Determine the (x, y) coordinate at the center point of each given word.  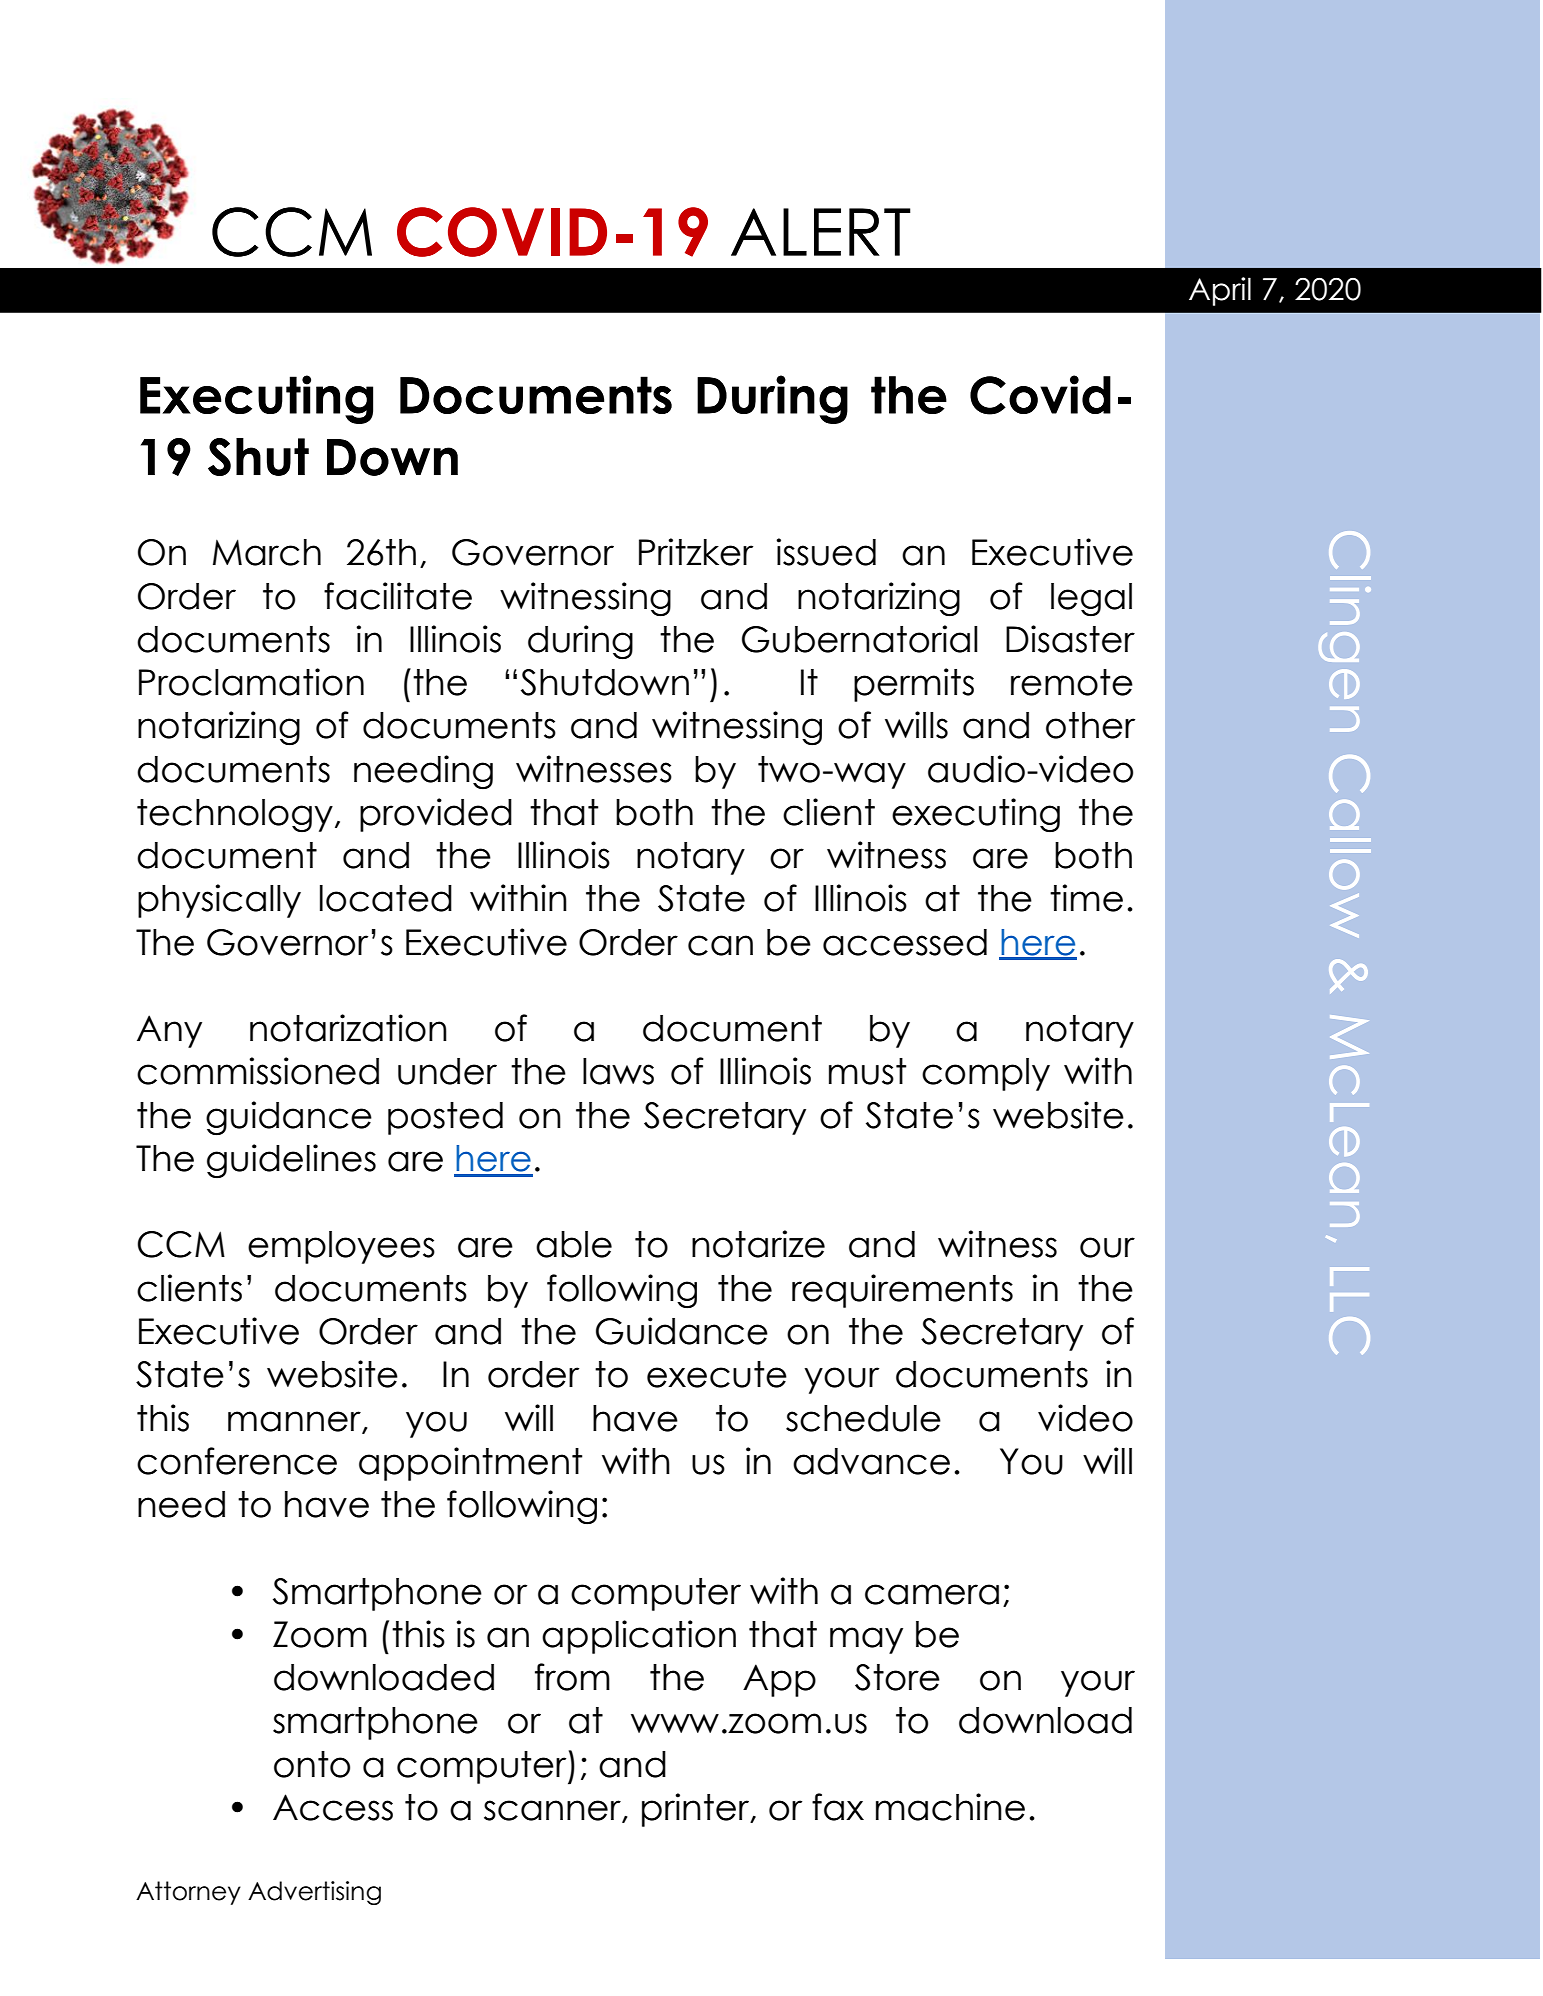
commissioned (258, 1071)
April (1220, 291)
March (267, 552)
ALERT (821, 232)
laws (618, 1071)
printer (697, 1810)
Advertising (314, 1893)
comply (986, 1074)
